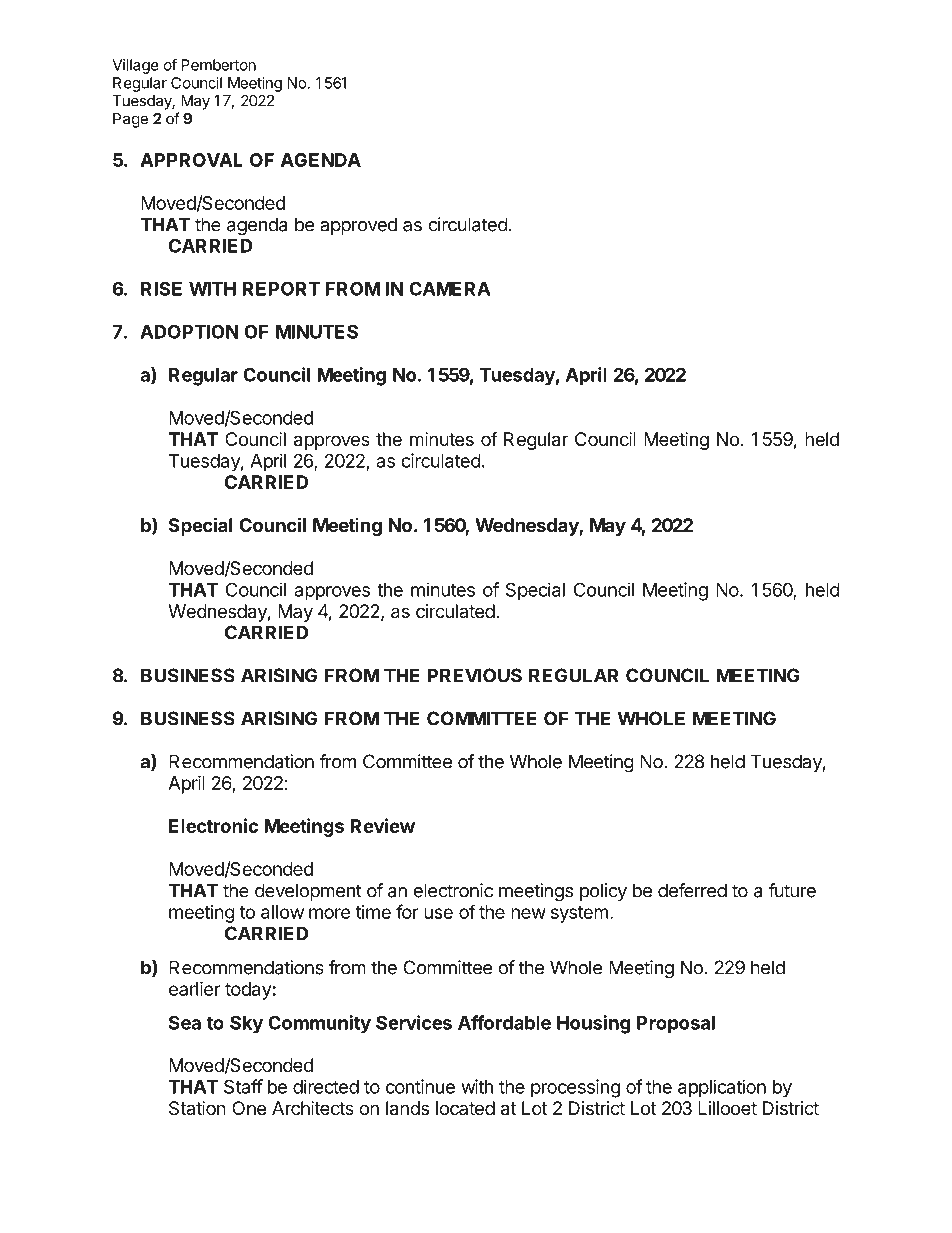 The width and height of the screenshot is (952, 1233). Describe the element at coordinates (383, 825) in the screenshot. I see `Review` at that location.
